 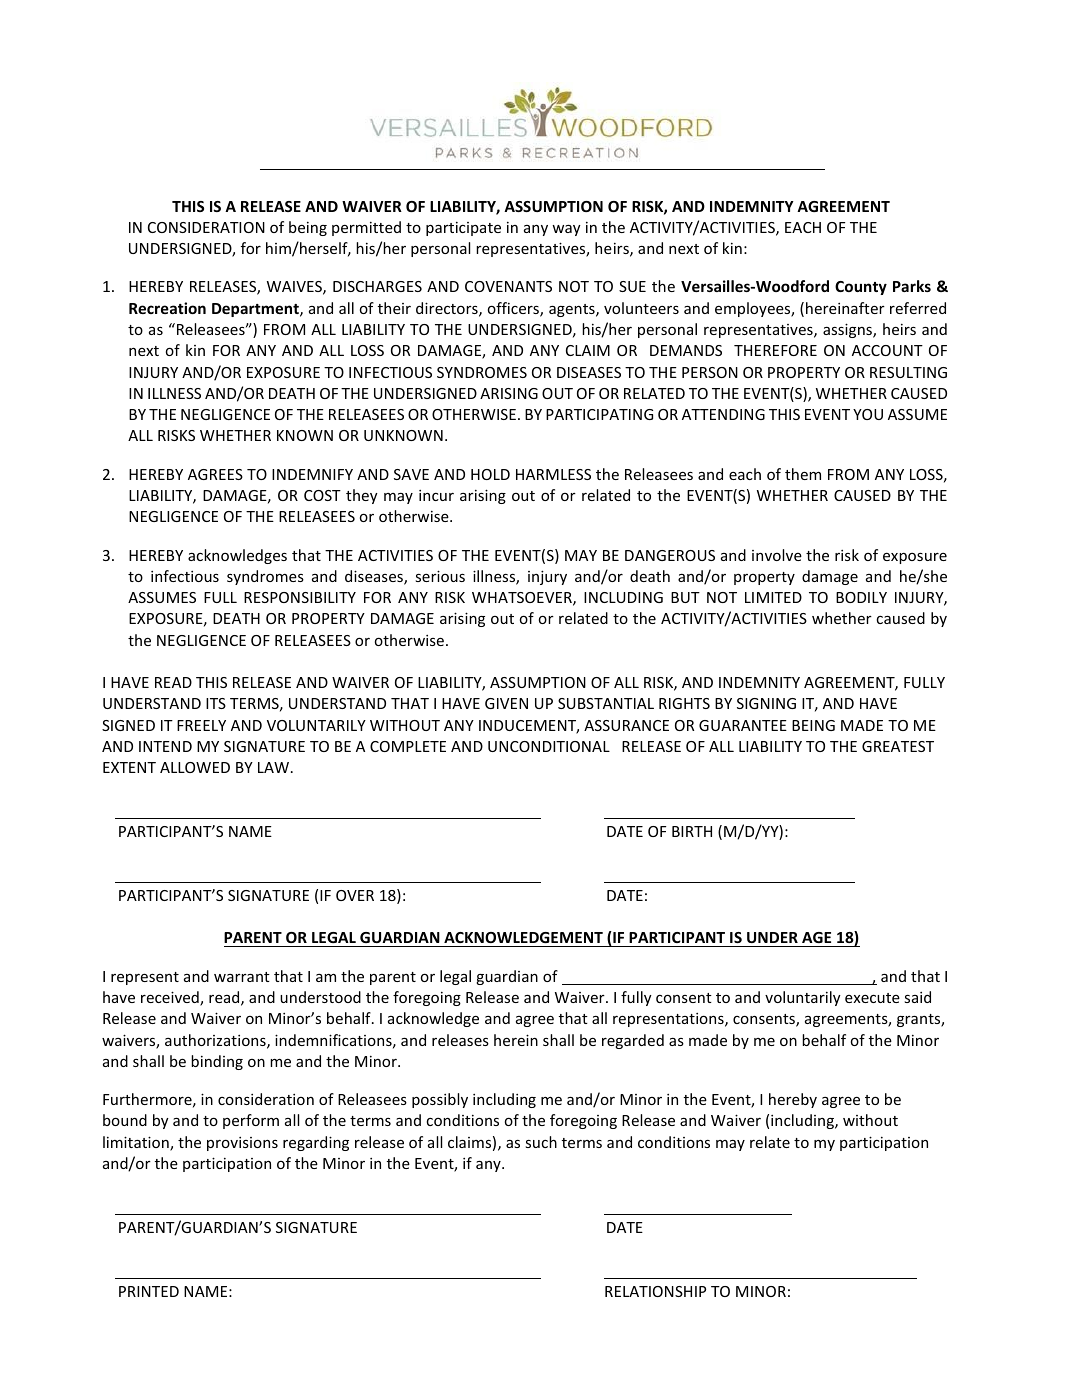 What do you see at coordinates (322, 495) in the screenshot?
I see `COST` at bounding box center [322, 495].
